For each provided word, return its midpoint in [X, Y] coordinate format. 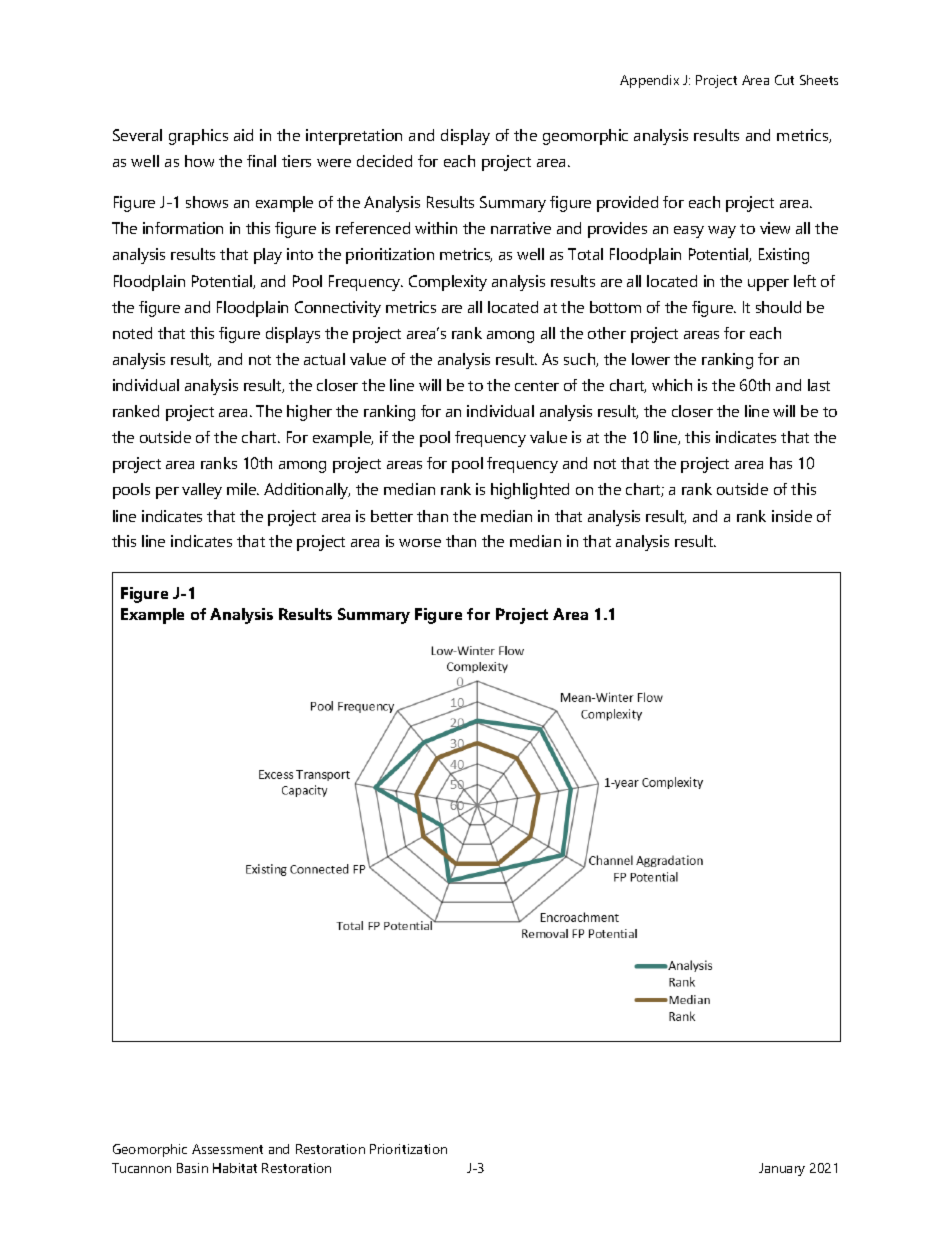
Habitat [235, 1168]
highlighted [530, 491]
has [781, 463]
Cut [784, 80]
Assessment [227, 1149]
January [782, 1169]
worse [420, 543]
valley [202, 491]
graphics [198, 137]
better [392, 516]
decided [384, 161]
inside [792, 516]
